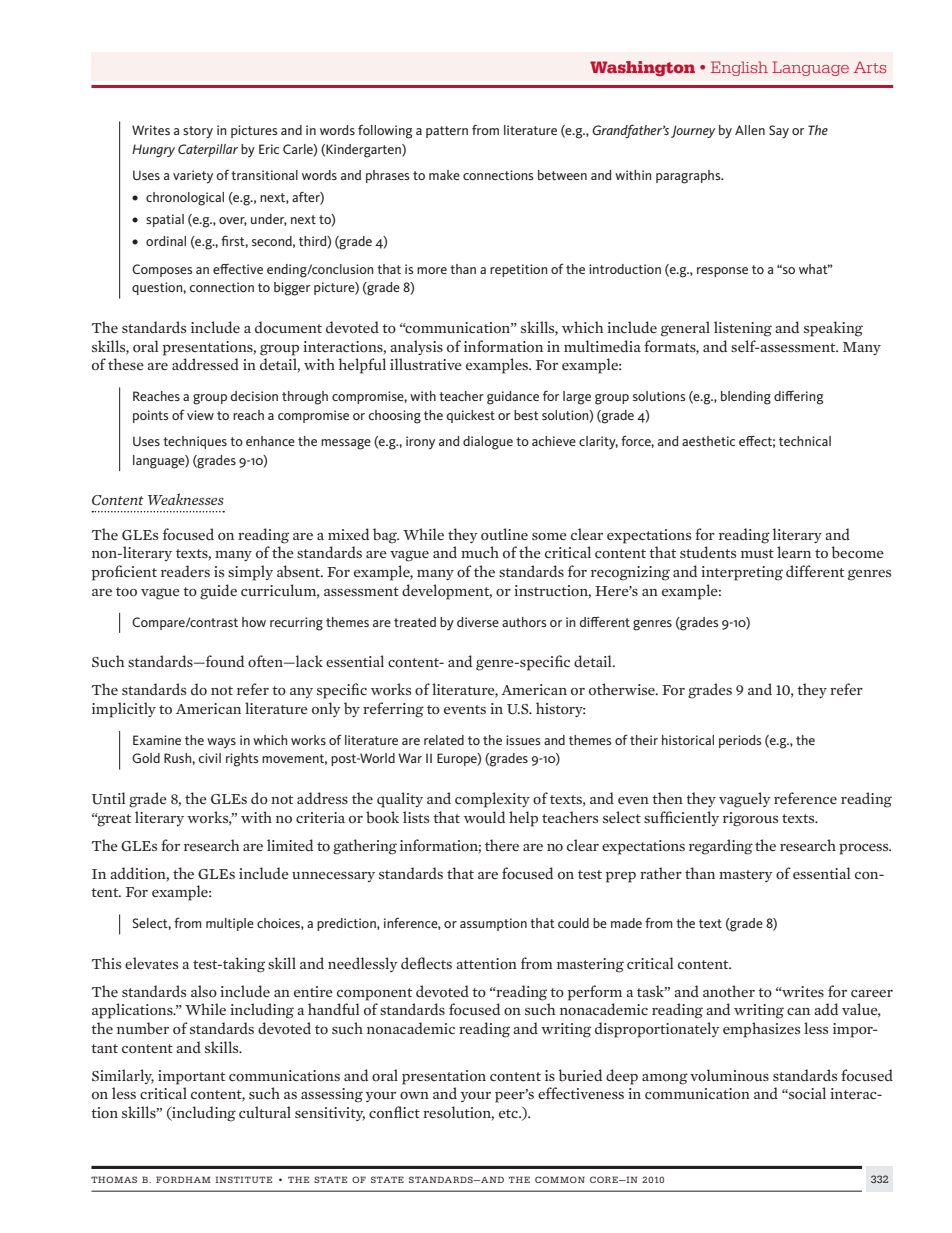  I want to click on differing, so click(798, 397).
